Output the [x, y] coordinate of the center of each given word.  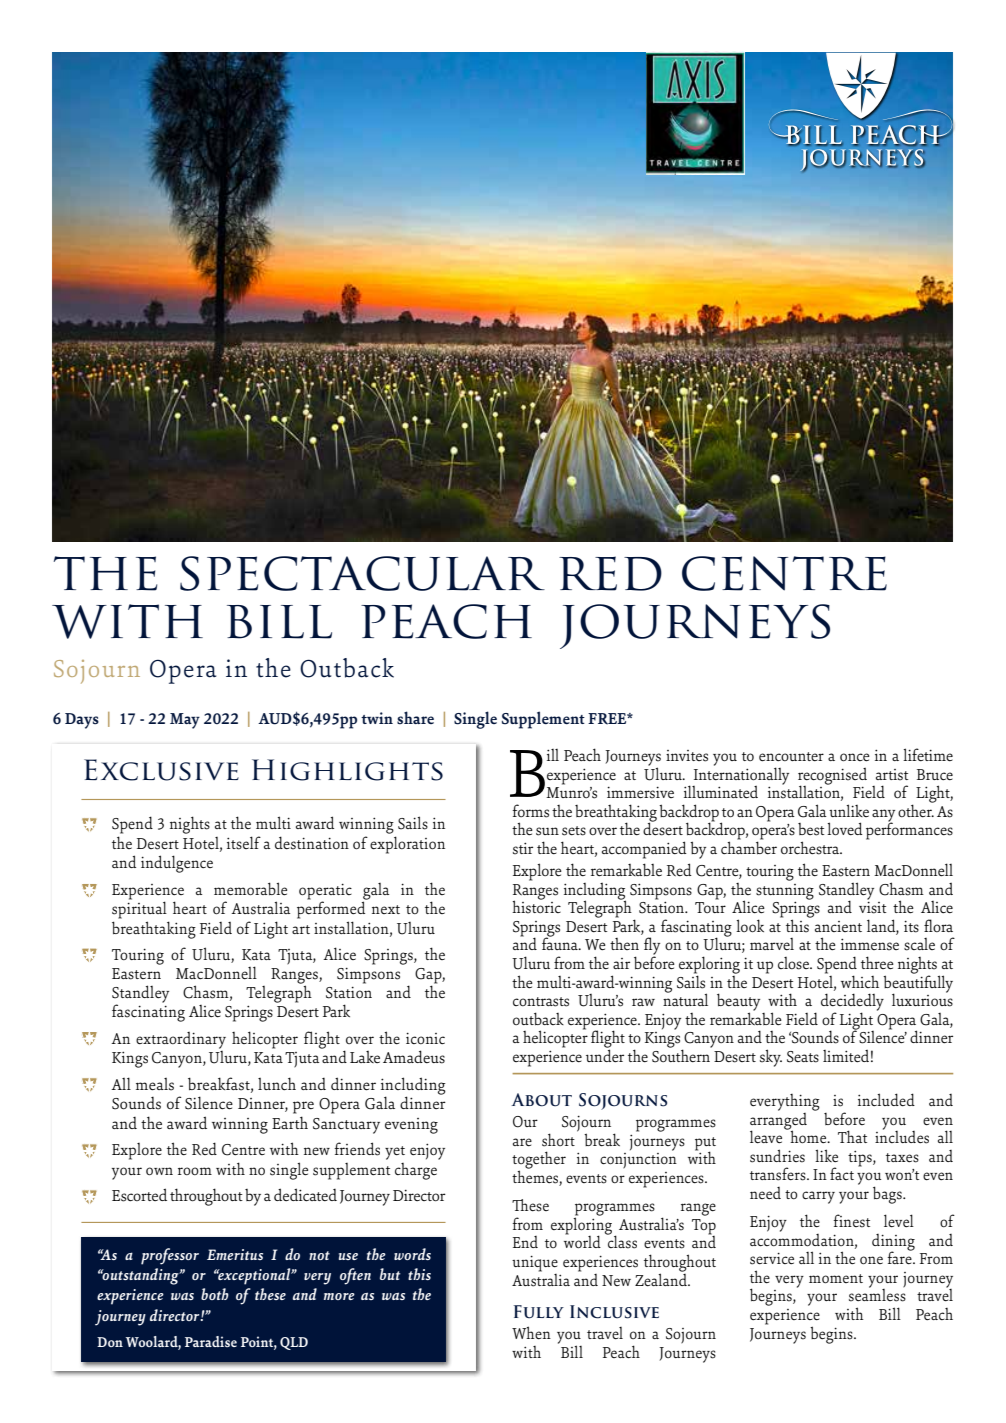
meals [155, 1084]
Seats [803, 1057]
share [415, 718]
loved [845, 829]
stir [523, 848]
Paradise [211, 1341]
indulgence [177, 864]
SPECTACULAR [362, 573]
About [541, 1100]
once [855, 757]
